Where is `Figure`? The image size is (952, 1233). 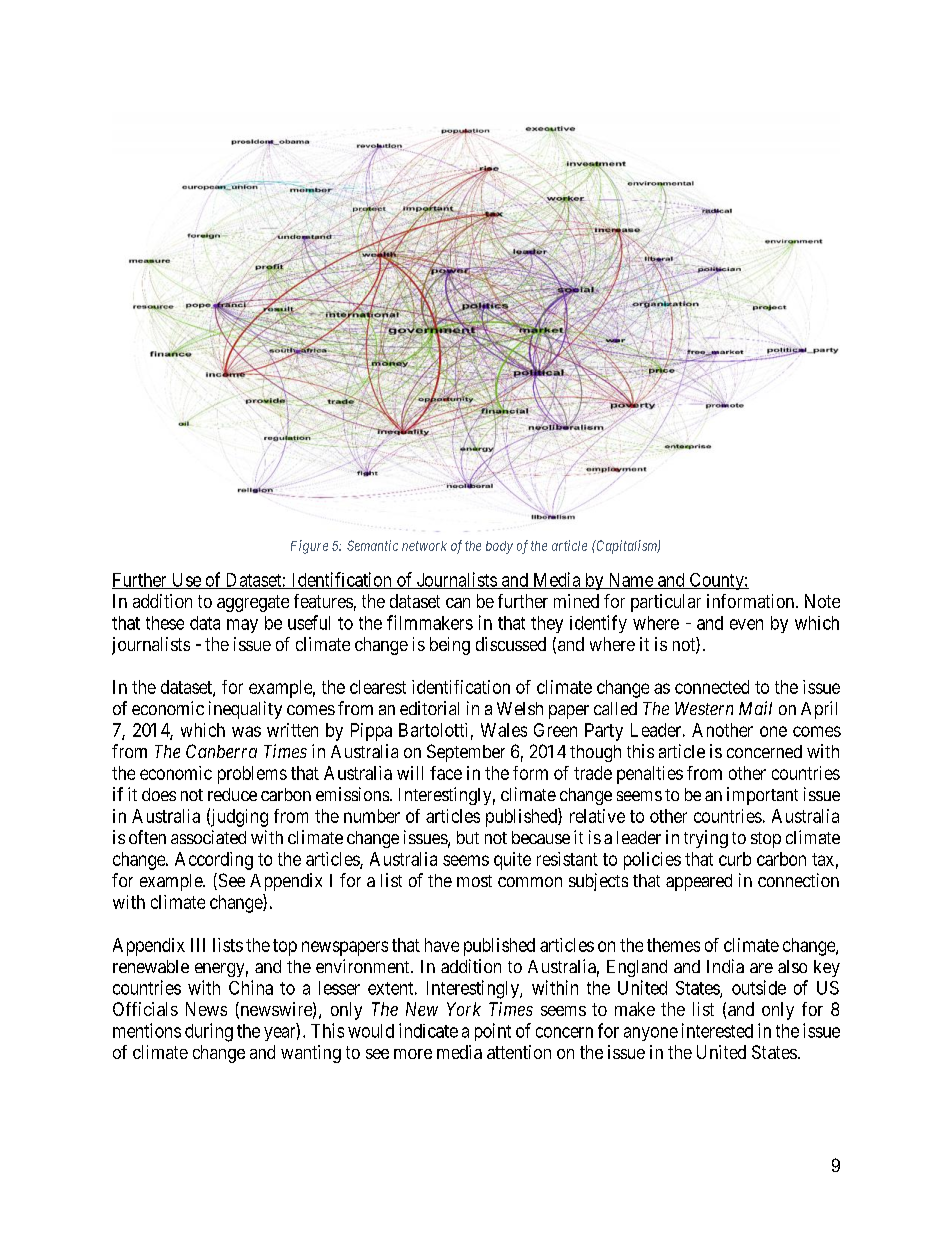 Figure is located at coordinates (309, 547).
